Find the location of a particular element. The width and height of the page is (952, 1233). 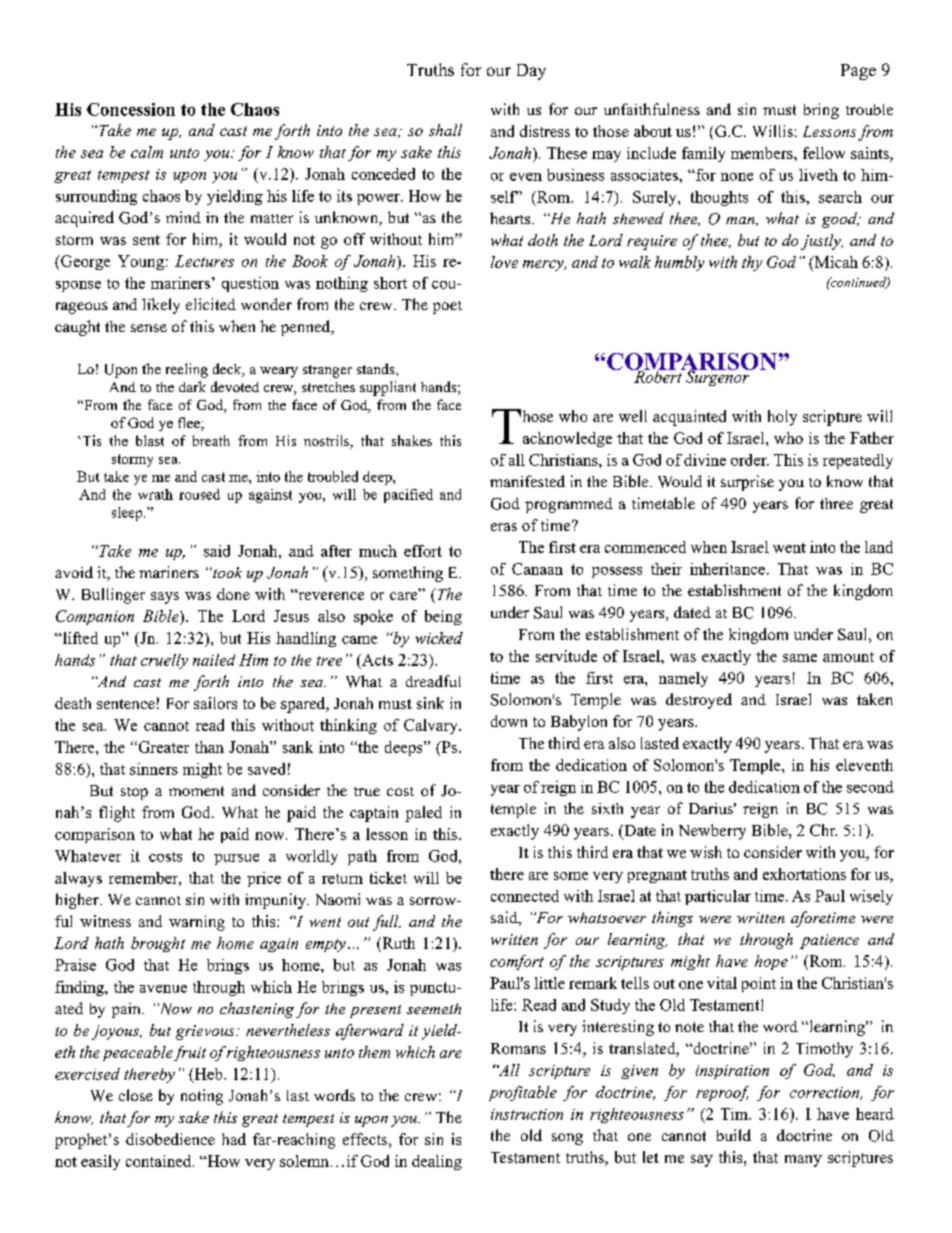

shall is located at coordinates (445, 130).
